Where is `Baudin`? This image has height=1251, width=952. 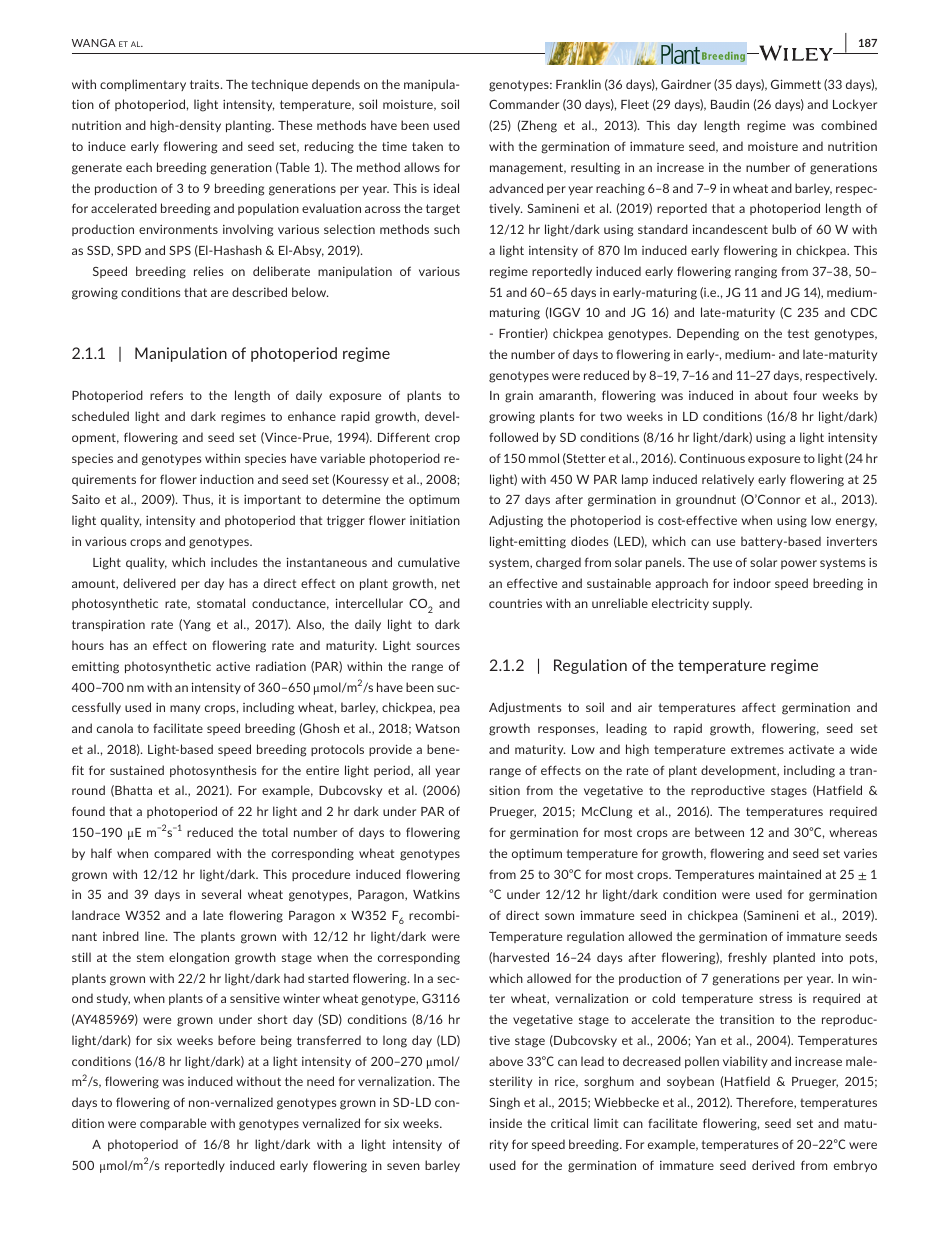
Baudin is located at coordinates (730, 104).
